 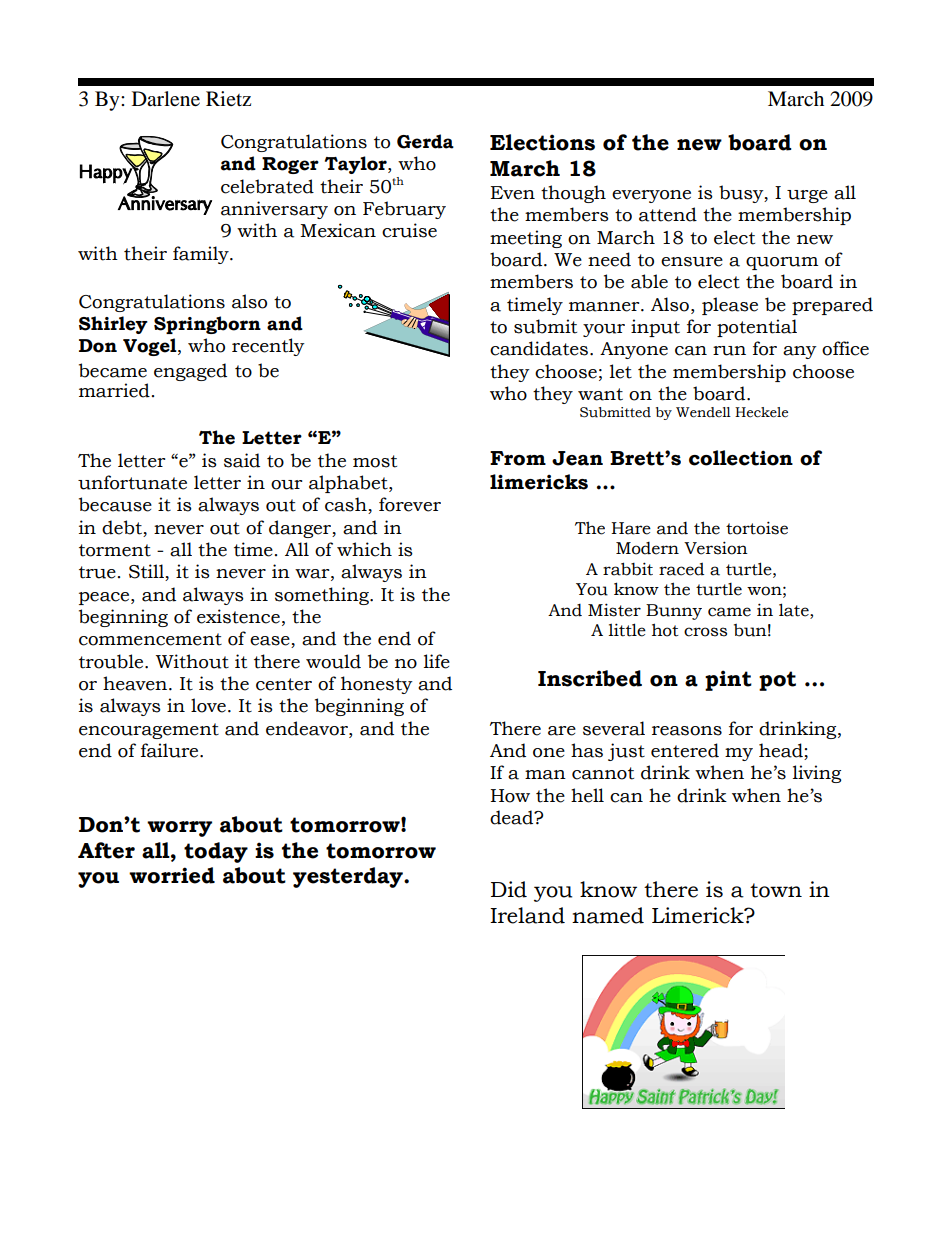 What do you see at coordinates (190, 372) in the screenshot?
I see `engaged` at bounding box center [190, 372].
